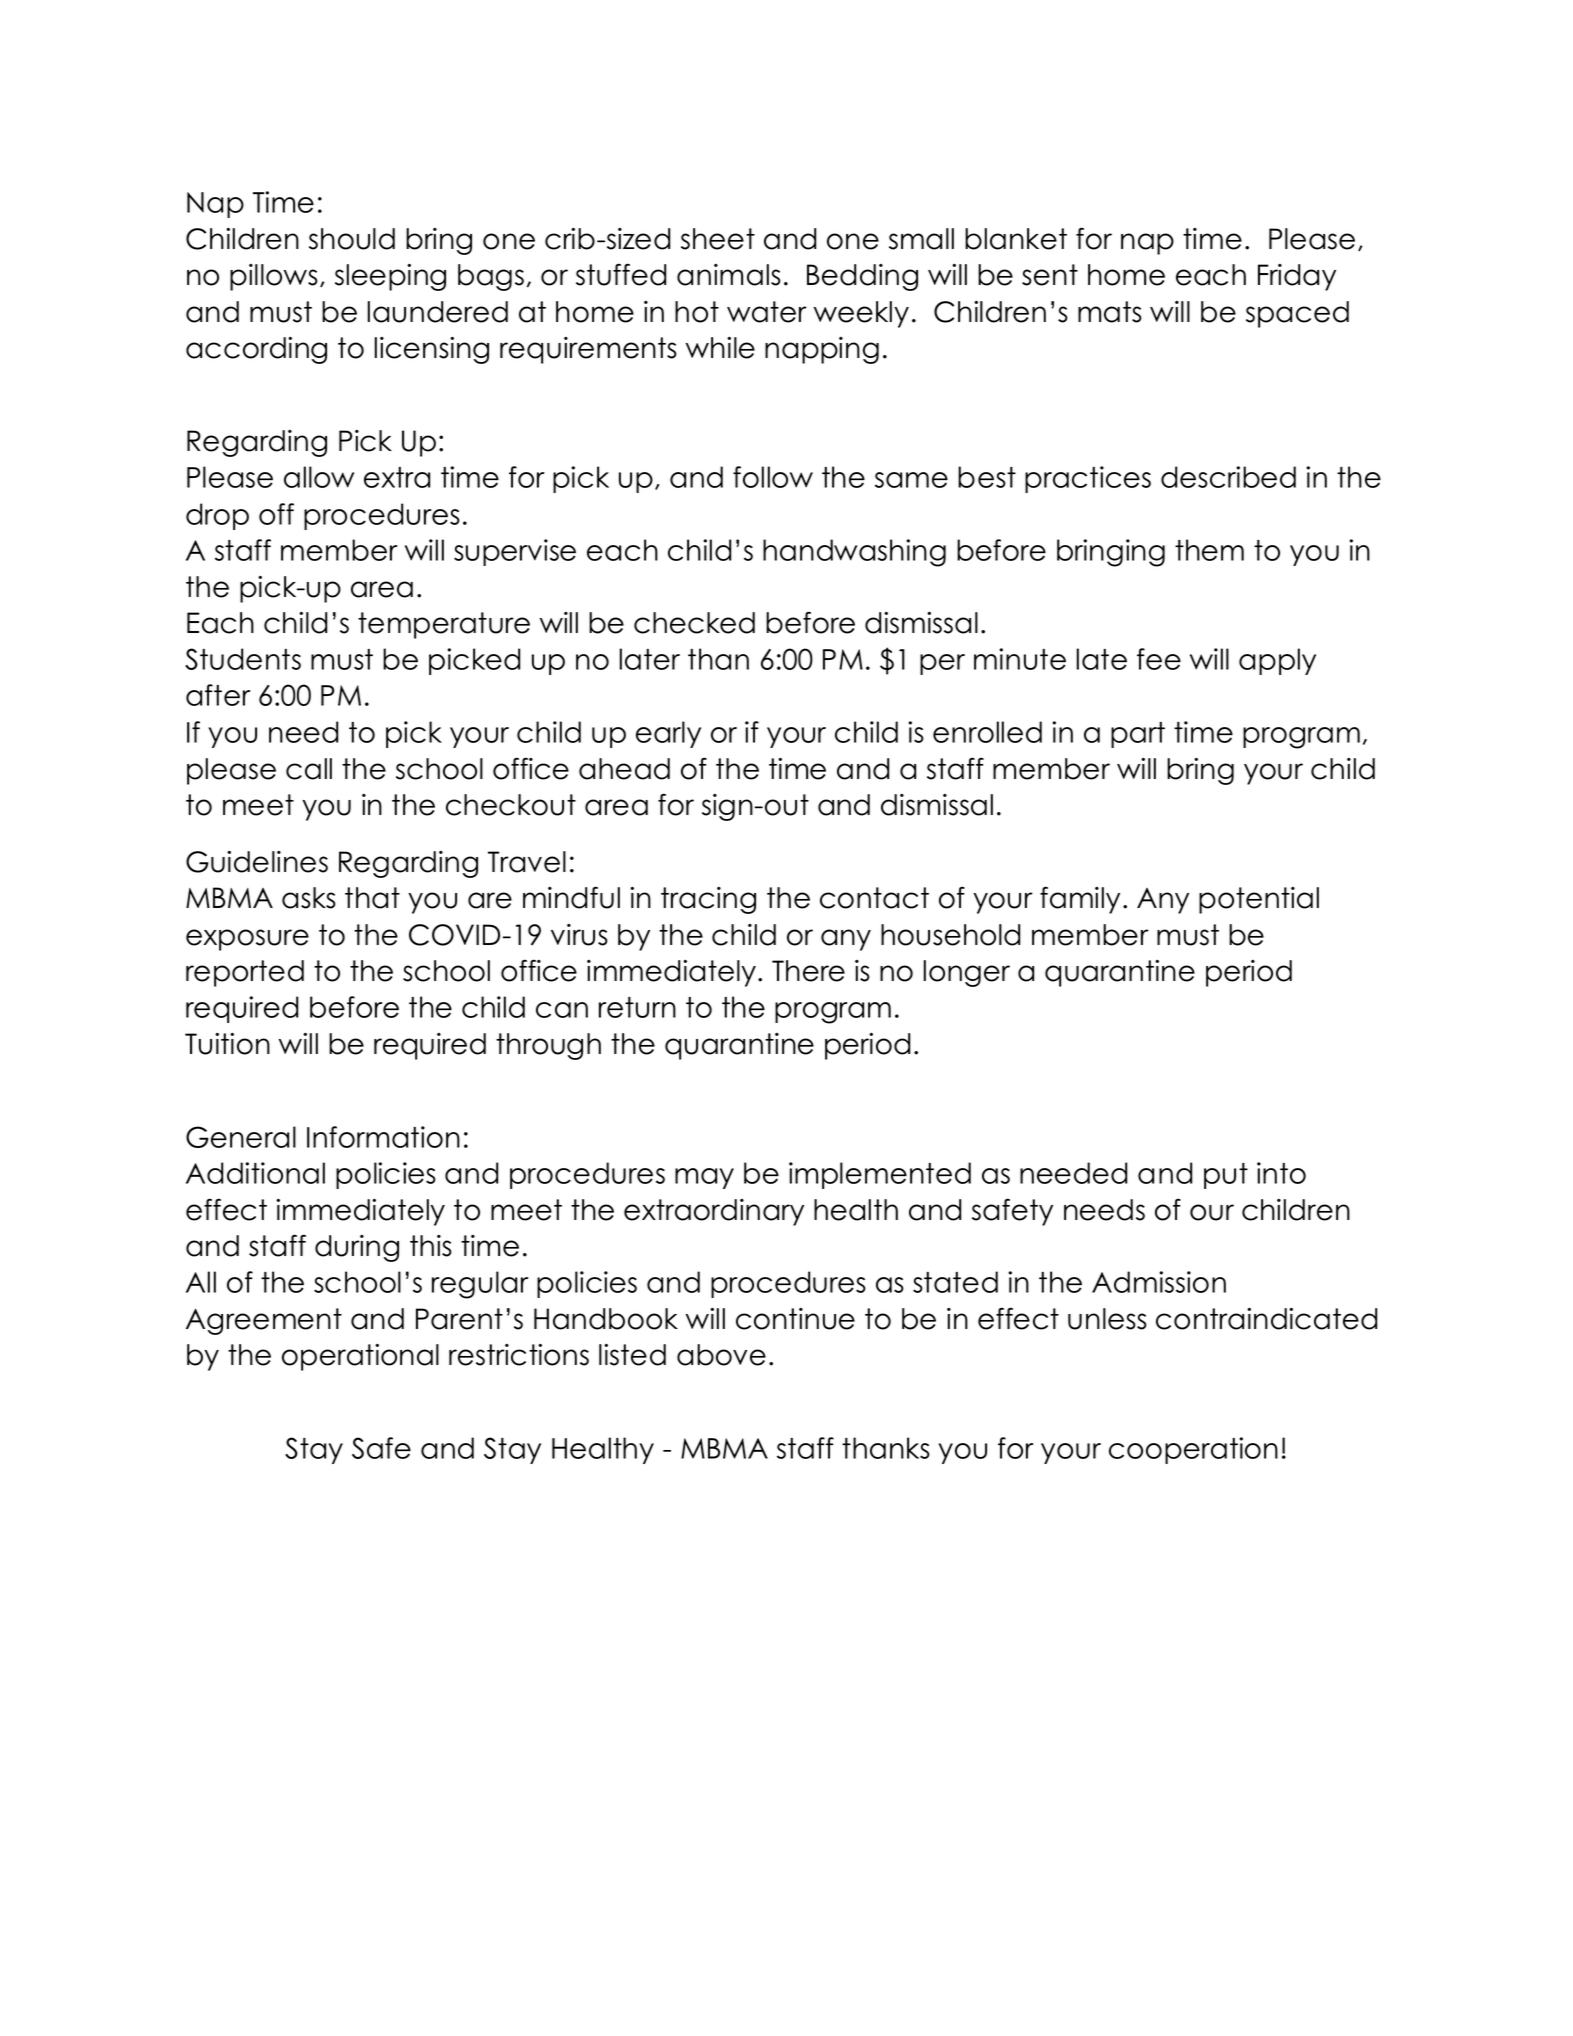 This screenshot has height=2036, width=1573. Describe the element at coordinates (383, 1137) in the screenshot. I see `Information` at that location.
